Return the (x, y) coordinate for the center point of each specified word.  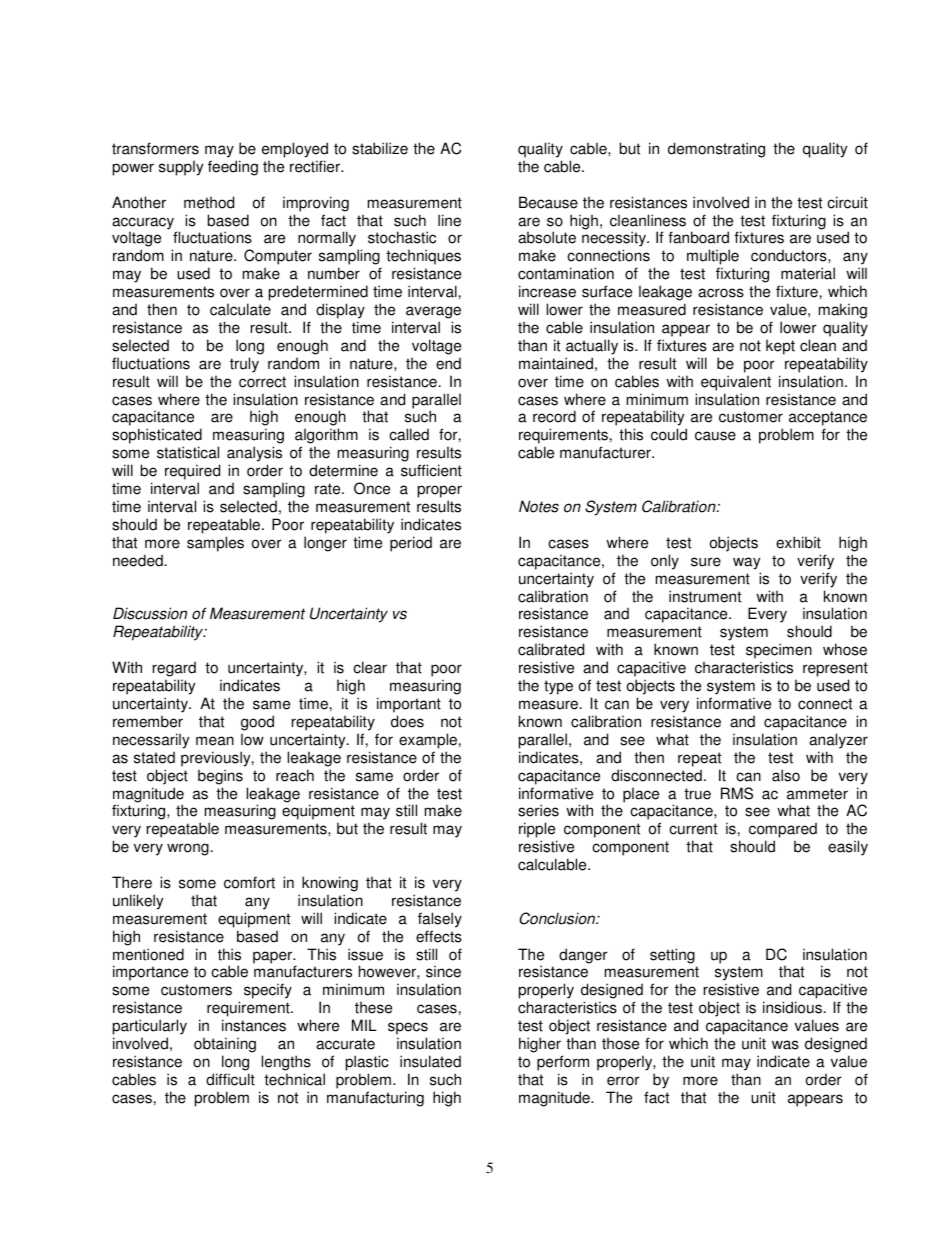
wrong (188, 849)
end (448, 363)
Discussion (150, 613)
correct (262, 382)
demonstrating (716, 150)
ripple (538, 831)
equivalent (736, 383)
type (558, 687)
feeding (233, 168)
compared (783, 831)
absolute (547, 237)
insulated (430, 1061)
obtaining (225, 1045)
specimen (779, 652)
